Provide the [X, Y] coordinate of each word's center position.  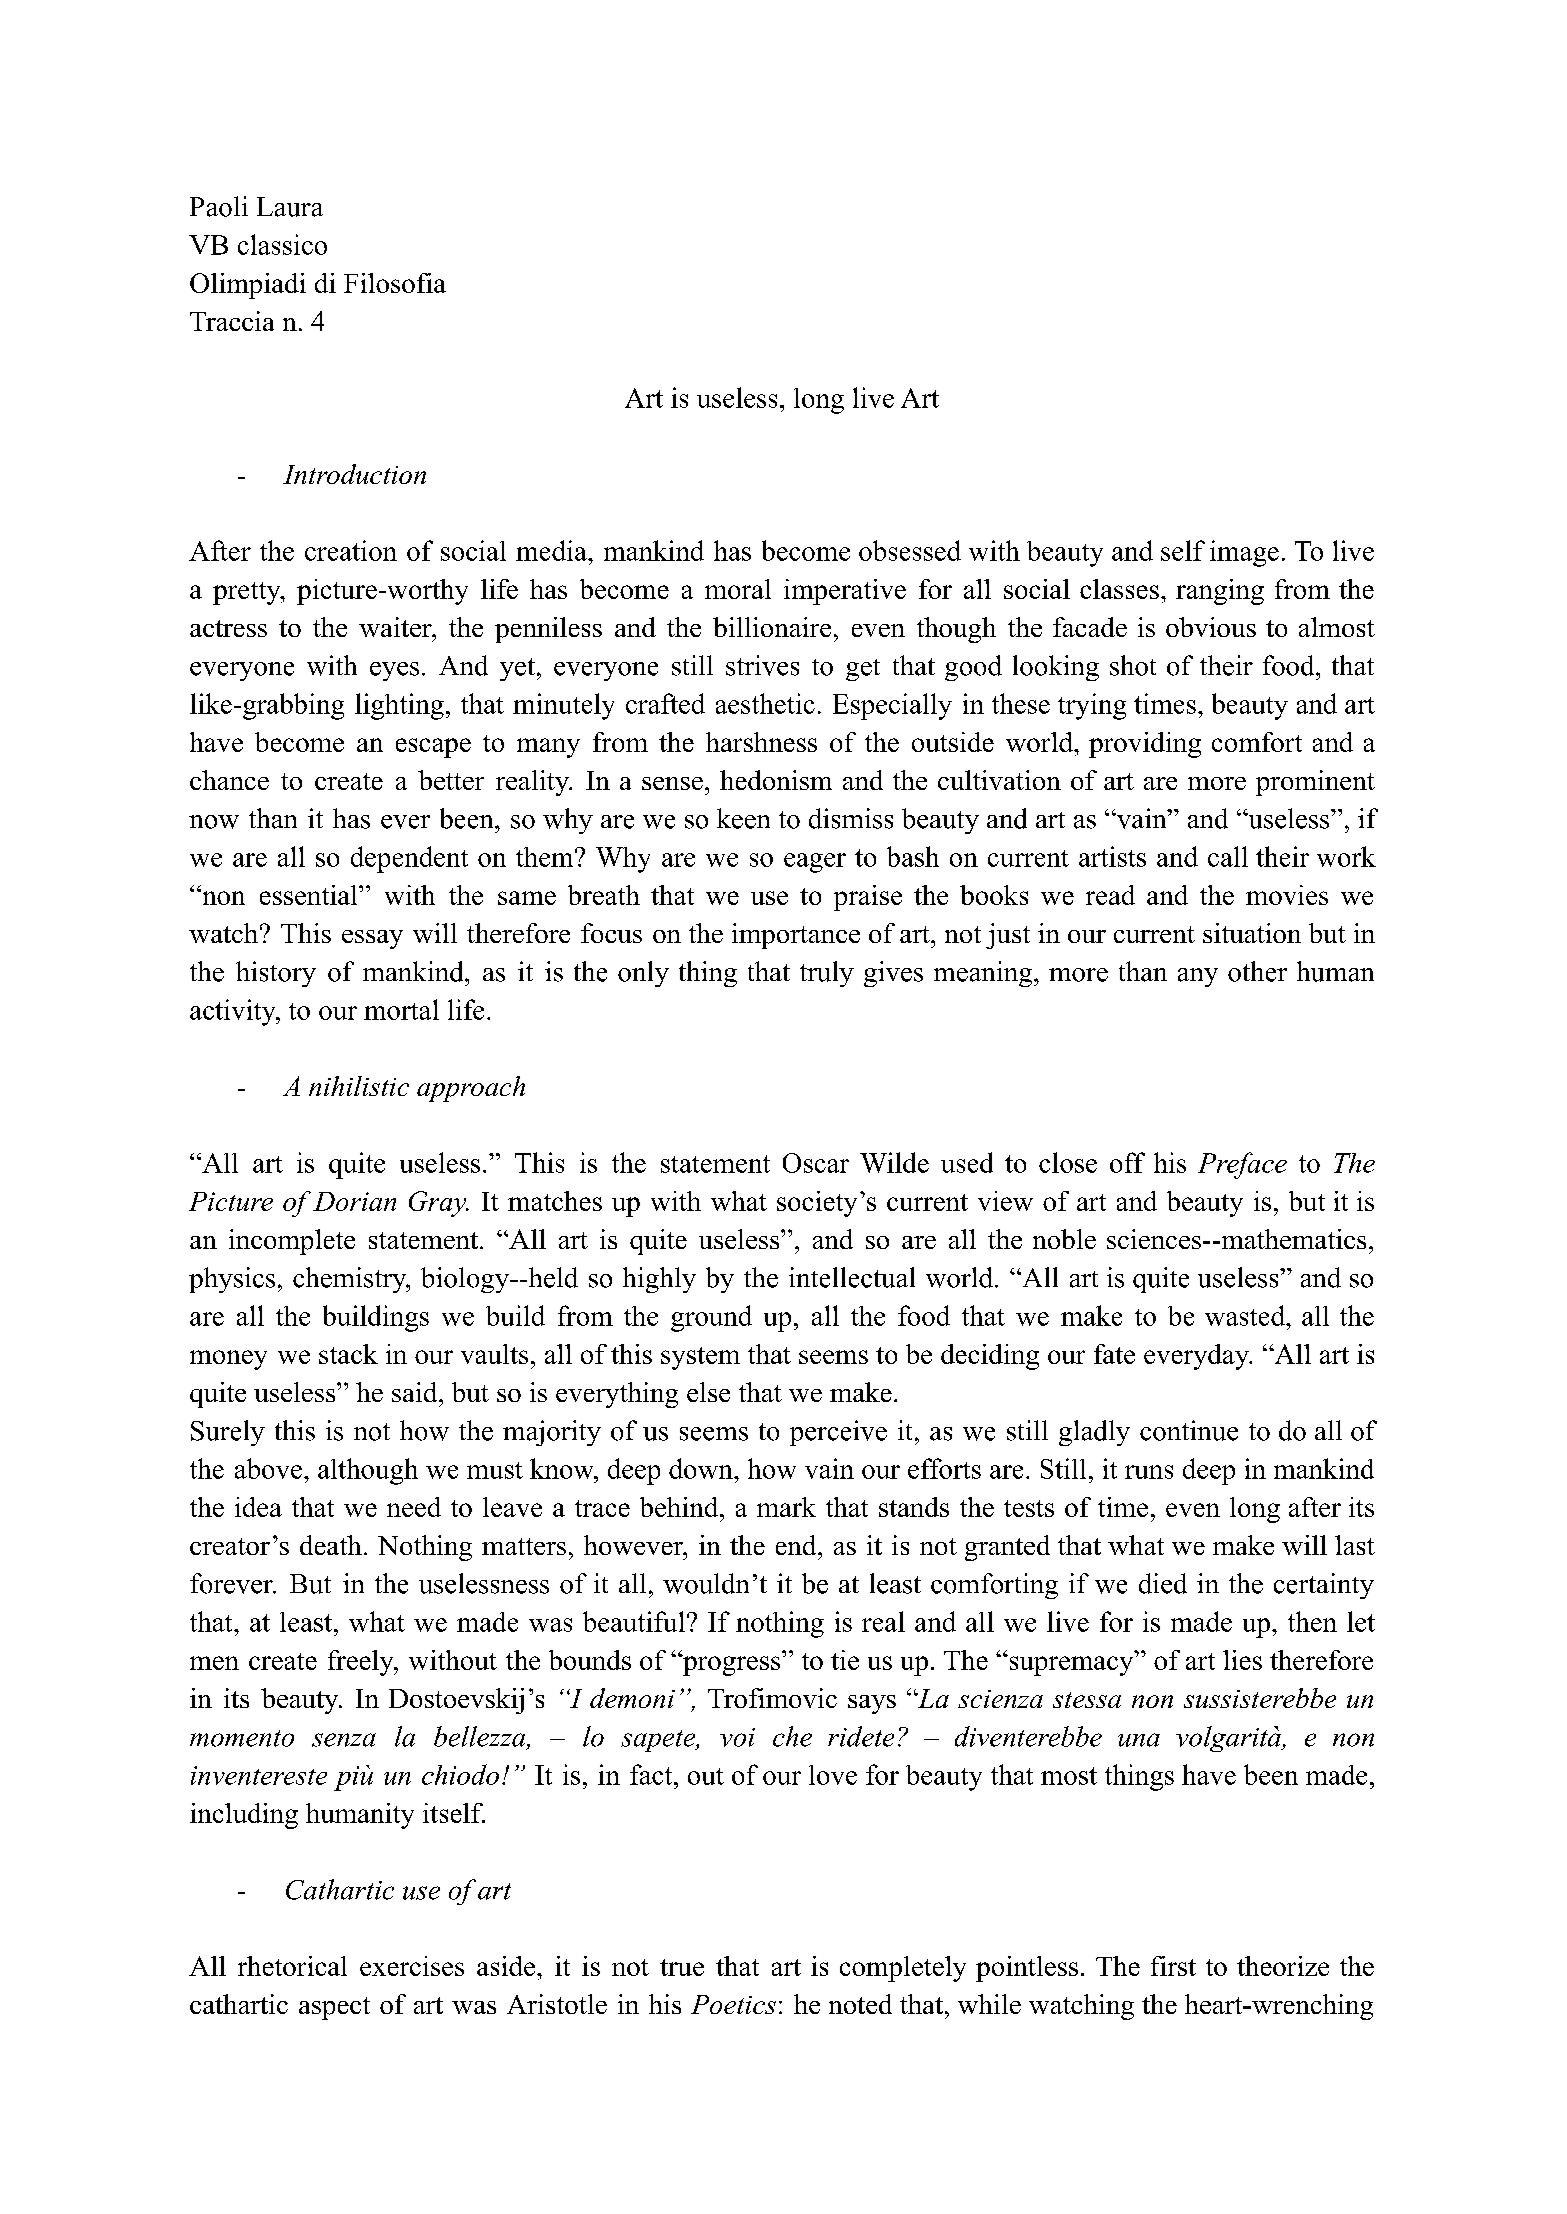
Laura [290, 207]
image [1244, 553]
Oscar [816, 1163]
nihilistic [359, 1086]
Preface [1242, 1165]
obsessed [910, 550]
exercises [412, 1966]
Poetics [733, 2004]
